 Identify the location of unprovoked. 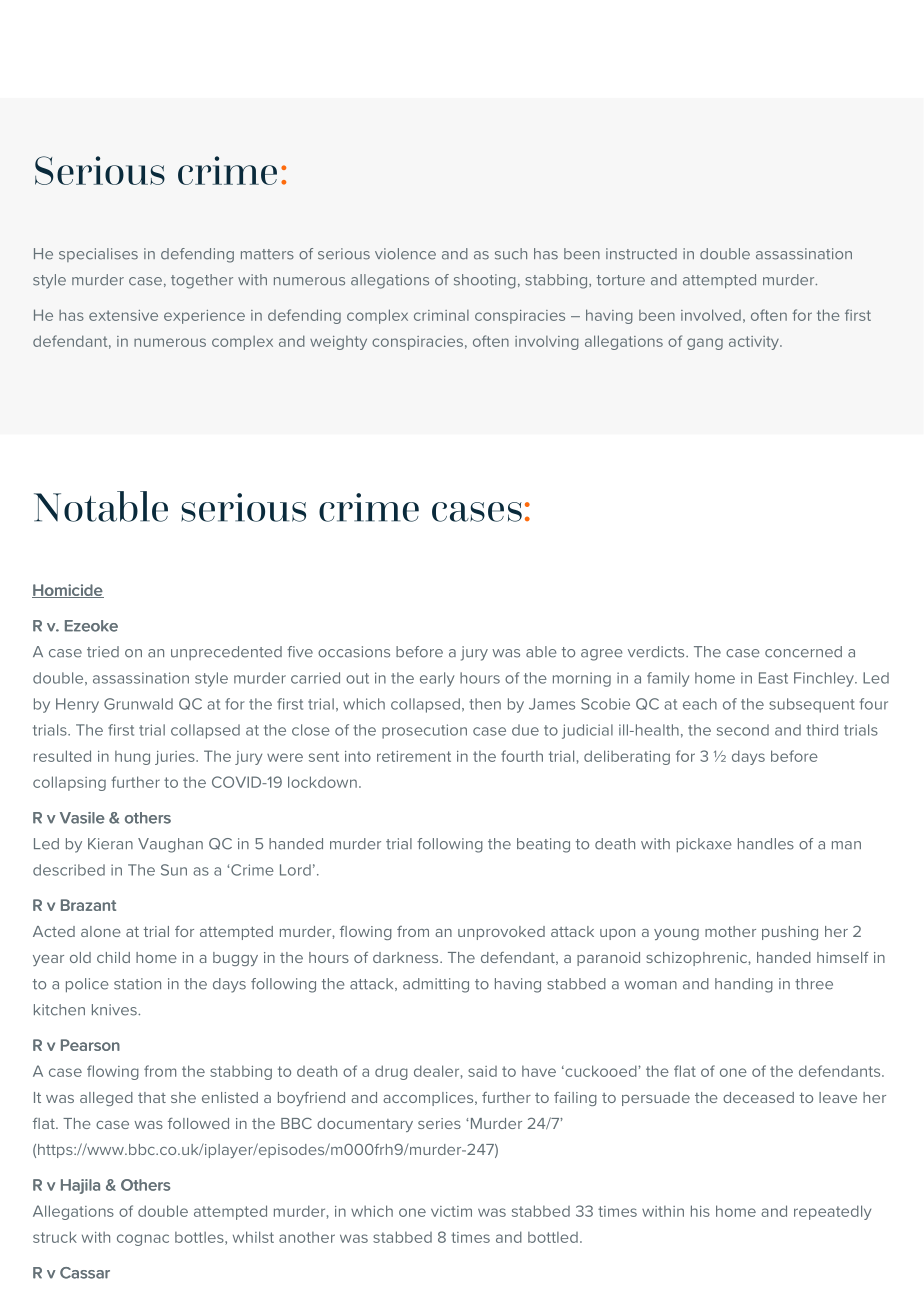
(501, 933).
